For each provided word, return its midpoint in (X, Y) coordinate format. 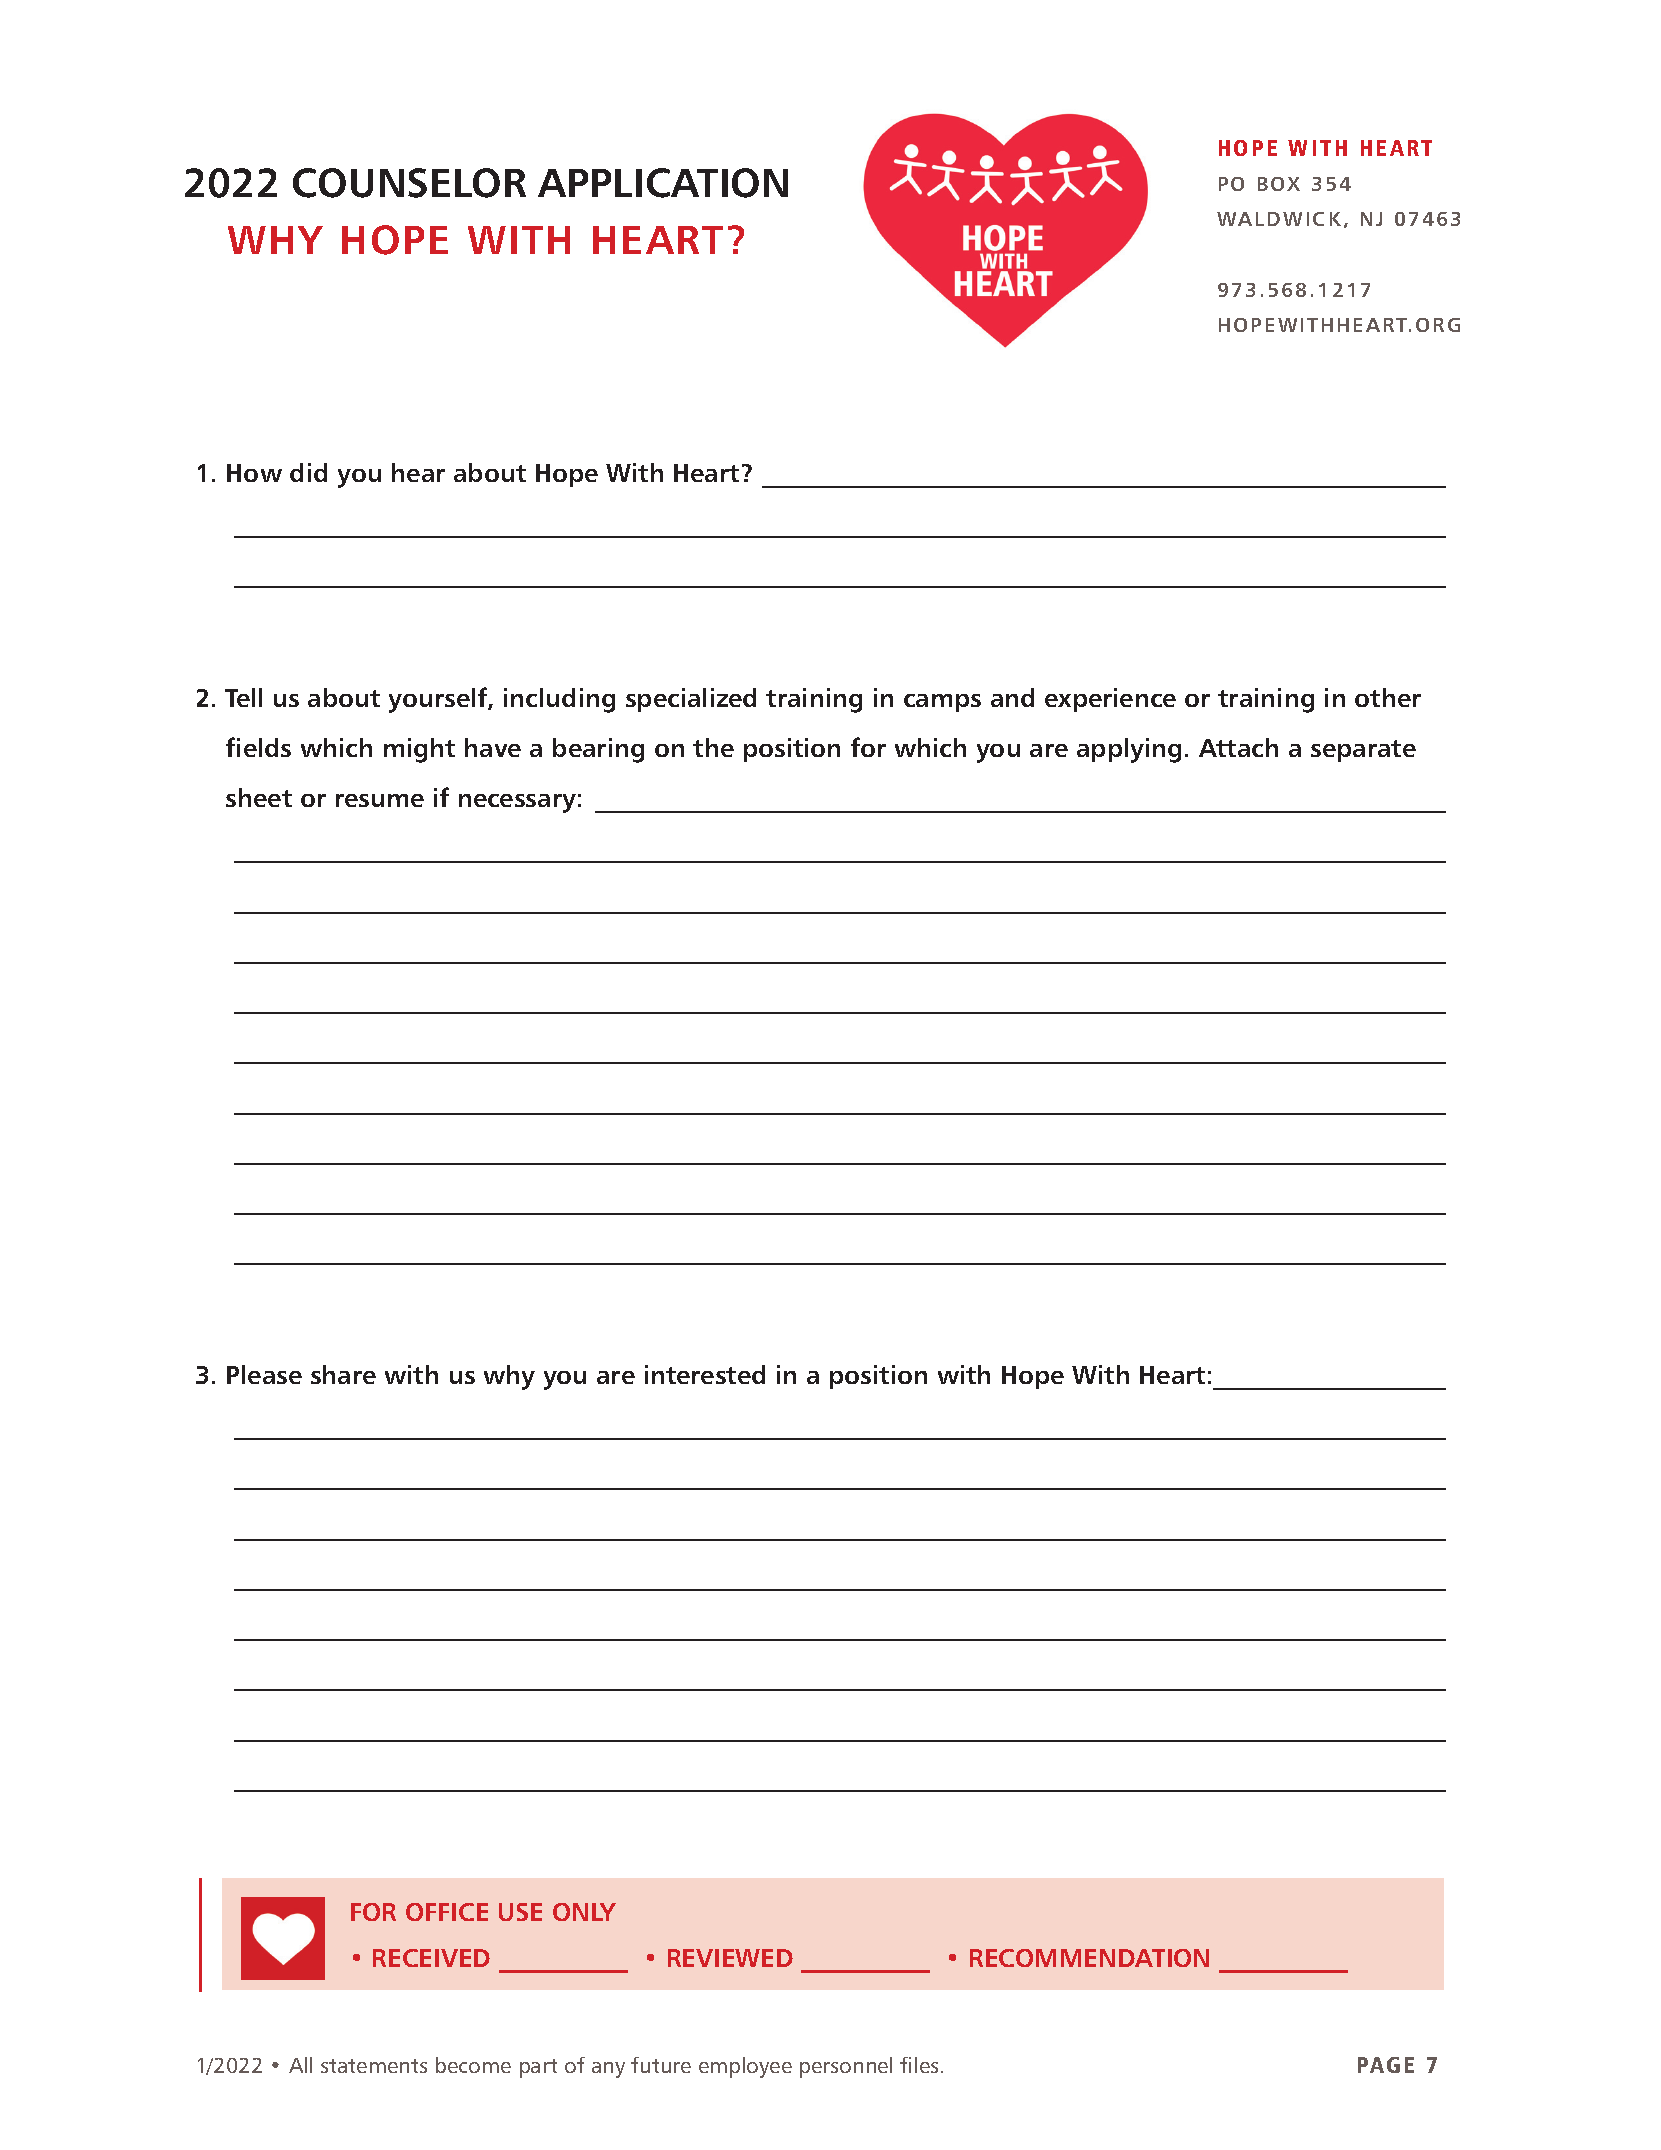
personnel (846, 2067)
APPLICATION (663, 183)
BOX (1279, 184)
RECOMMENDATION (1089, 1958)
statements (374, 2066)
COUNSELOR (409, 183)
